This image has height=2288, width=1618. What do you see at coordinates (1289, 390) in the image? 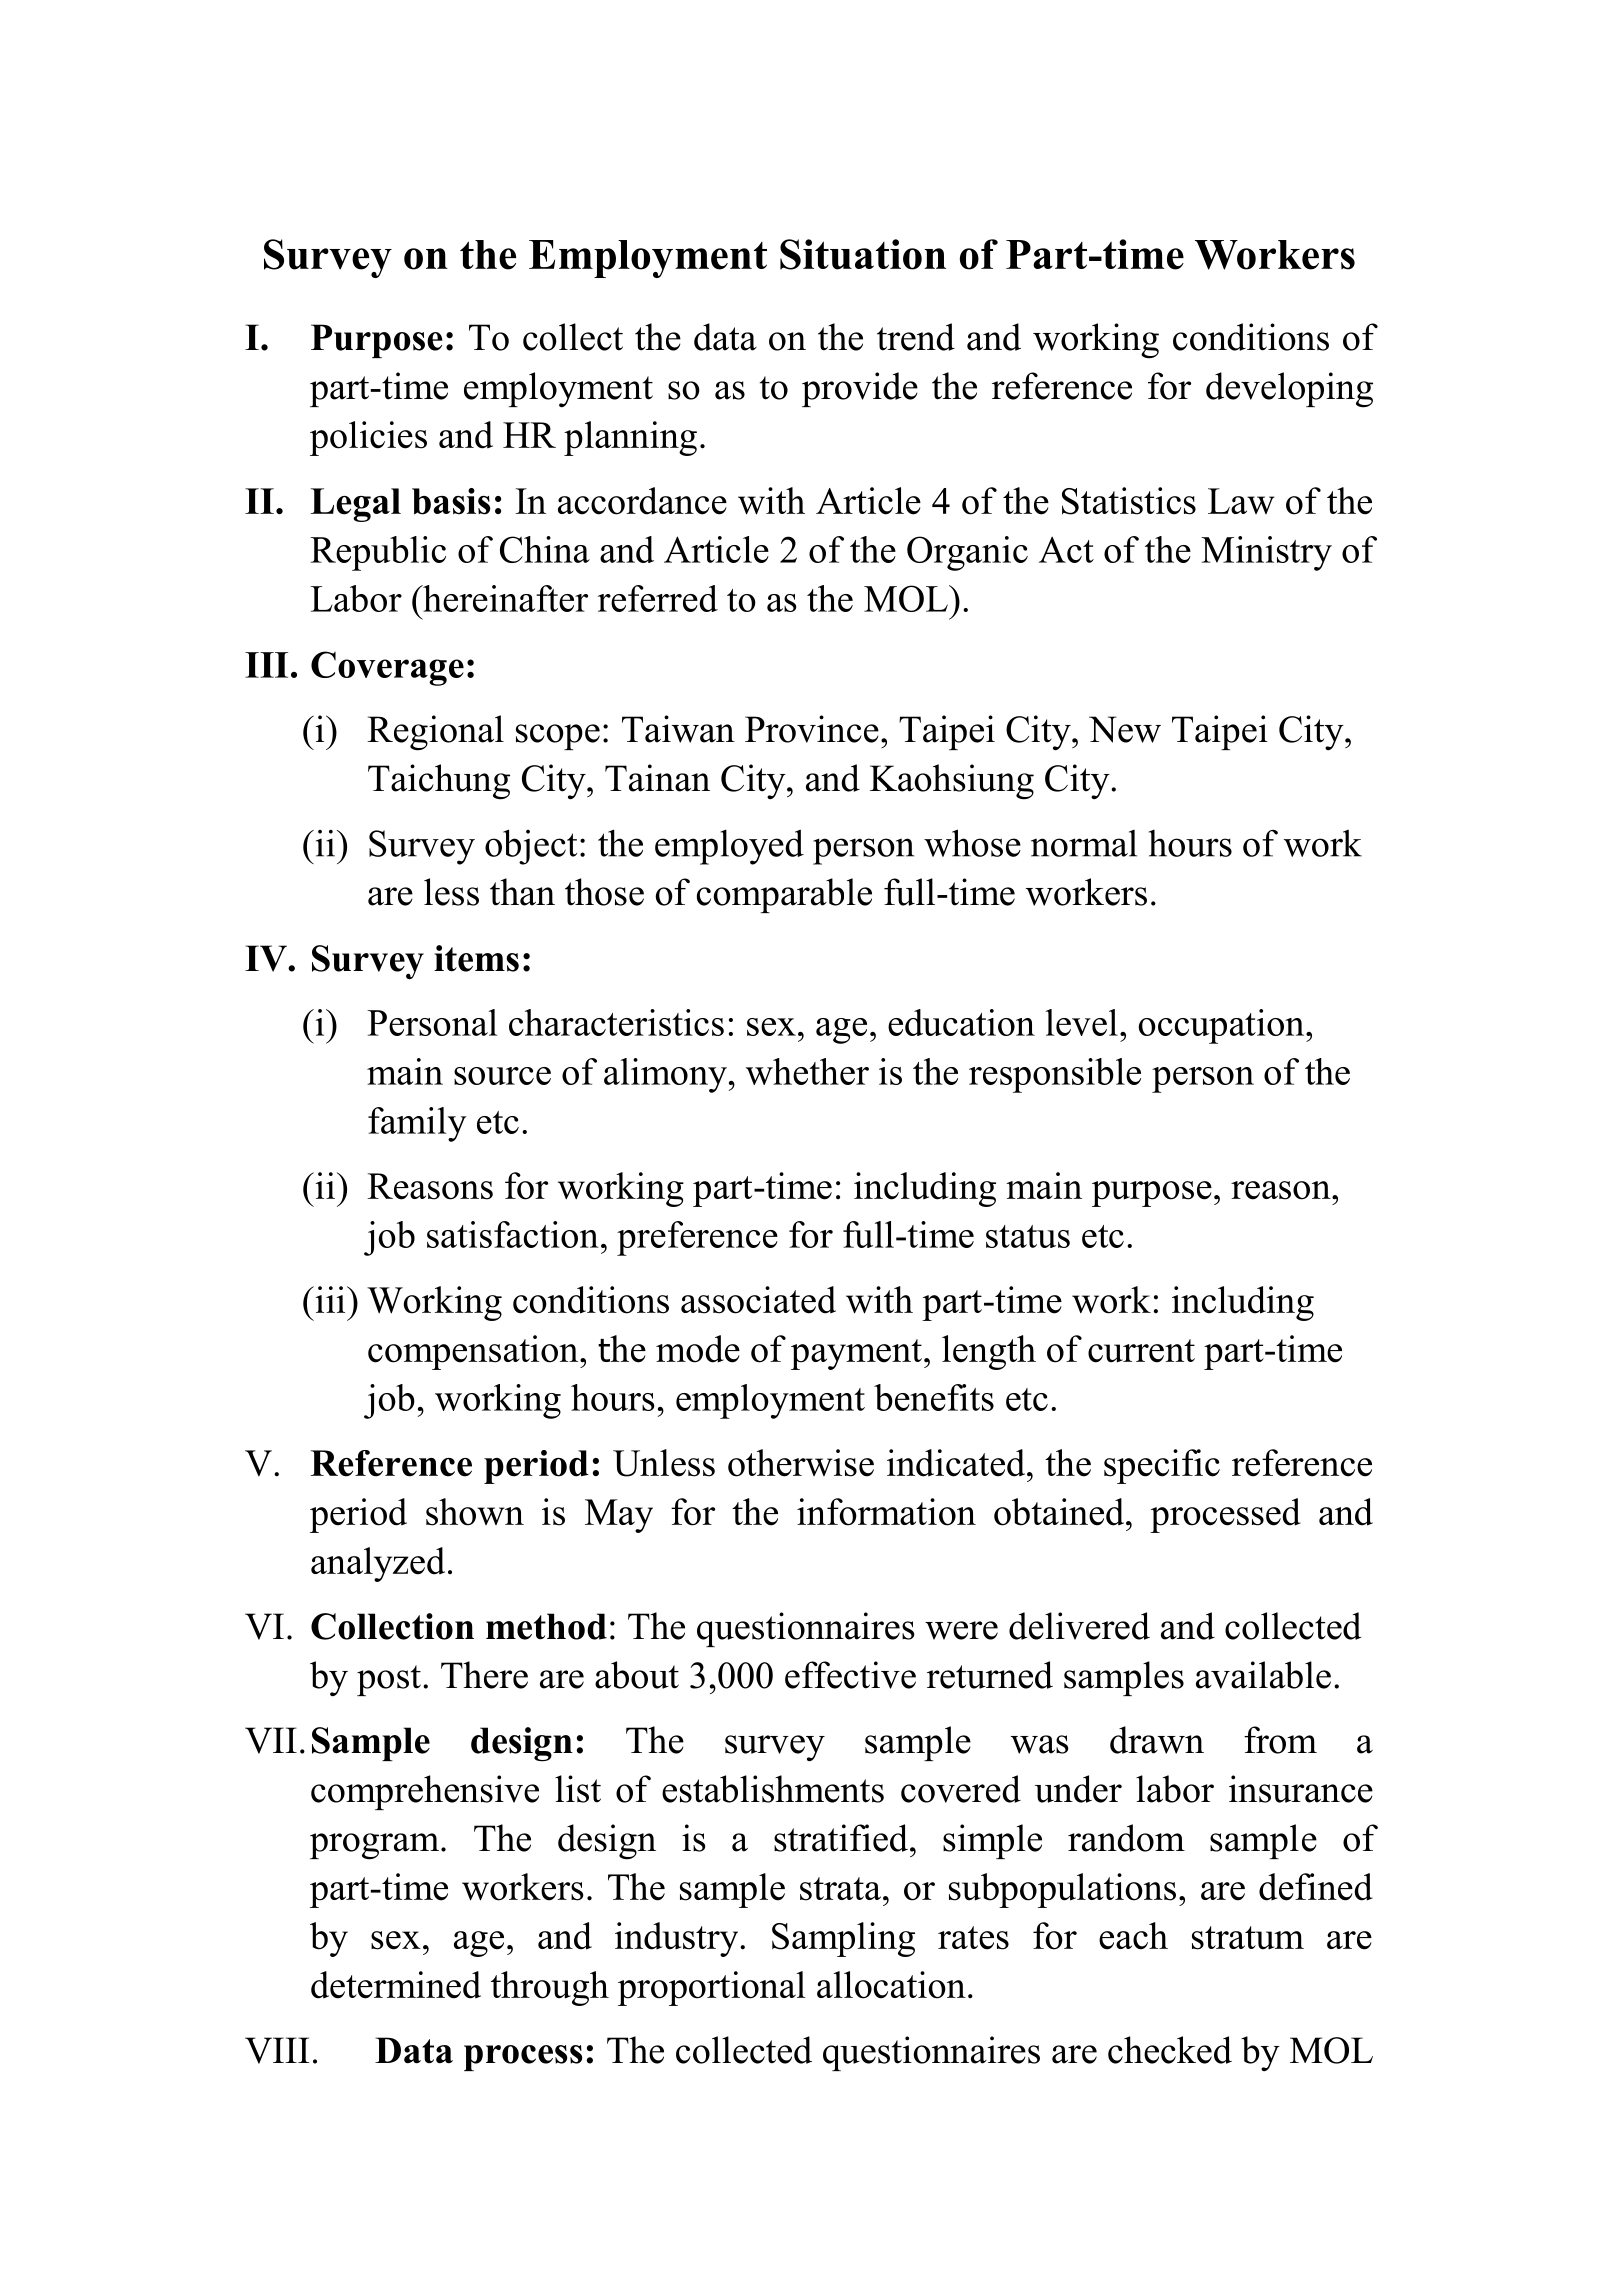
I see `developing` at bounding box center [1289, 390].
